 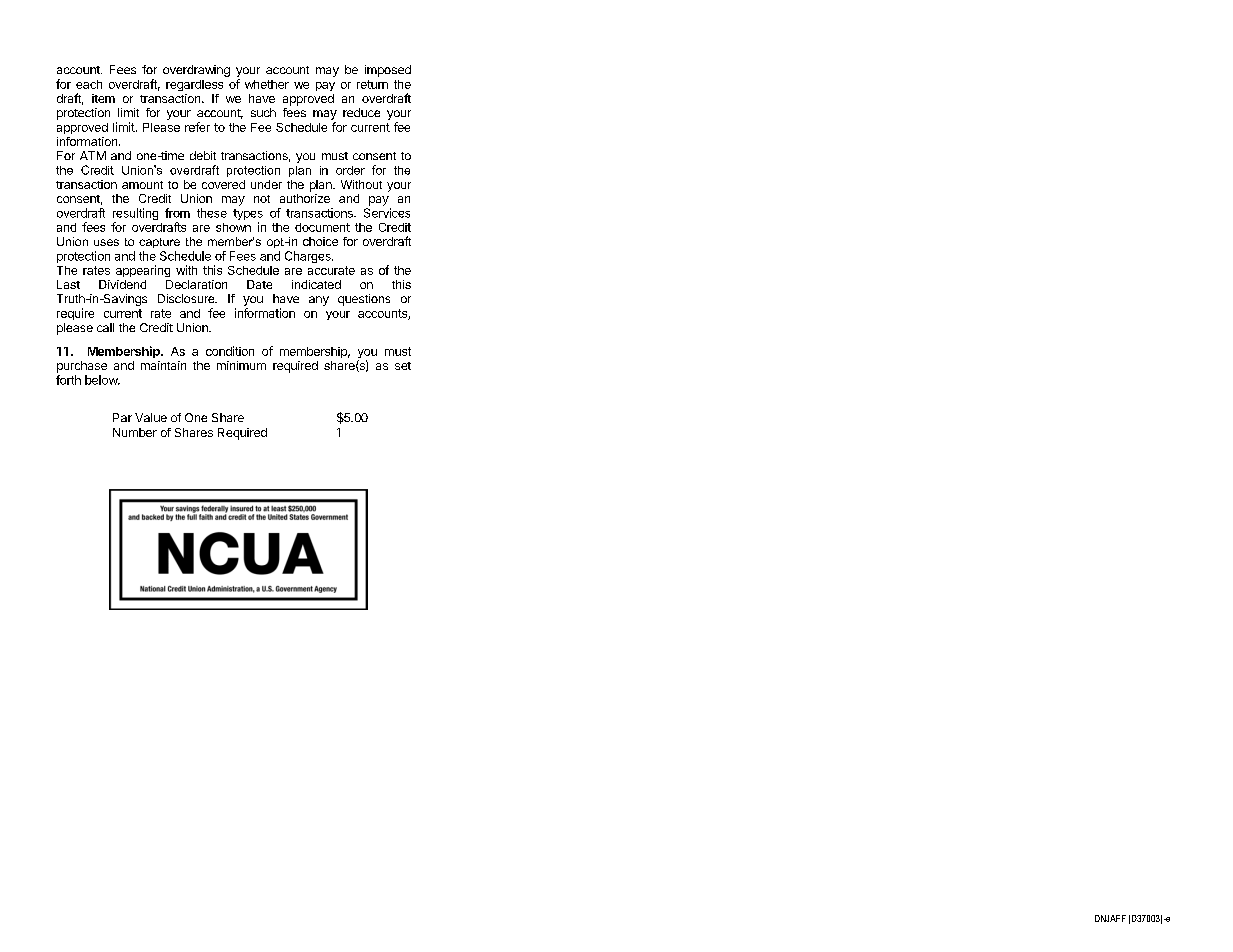 What do you see at coordinates (233, 227) in the screenshot?
I see `shown` at bounding box center [233, 227].
